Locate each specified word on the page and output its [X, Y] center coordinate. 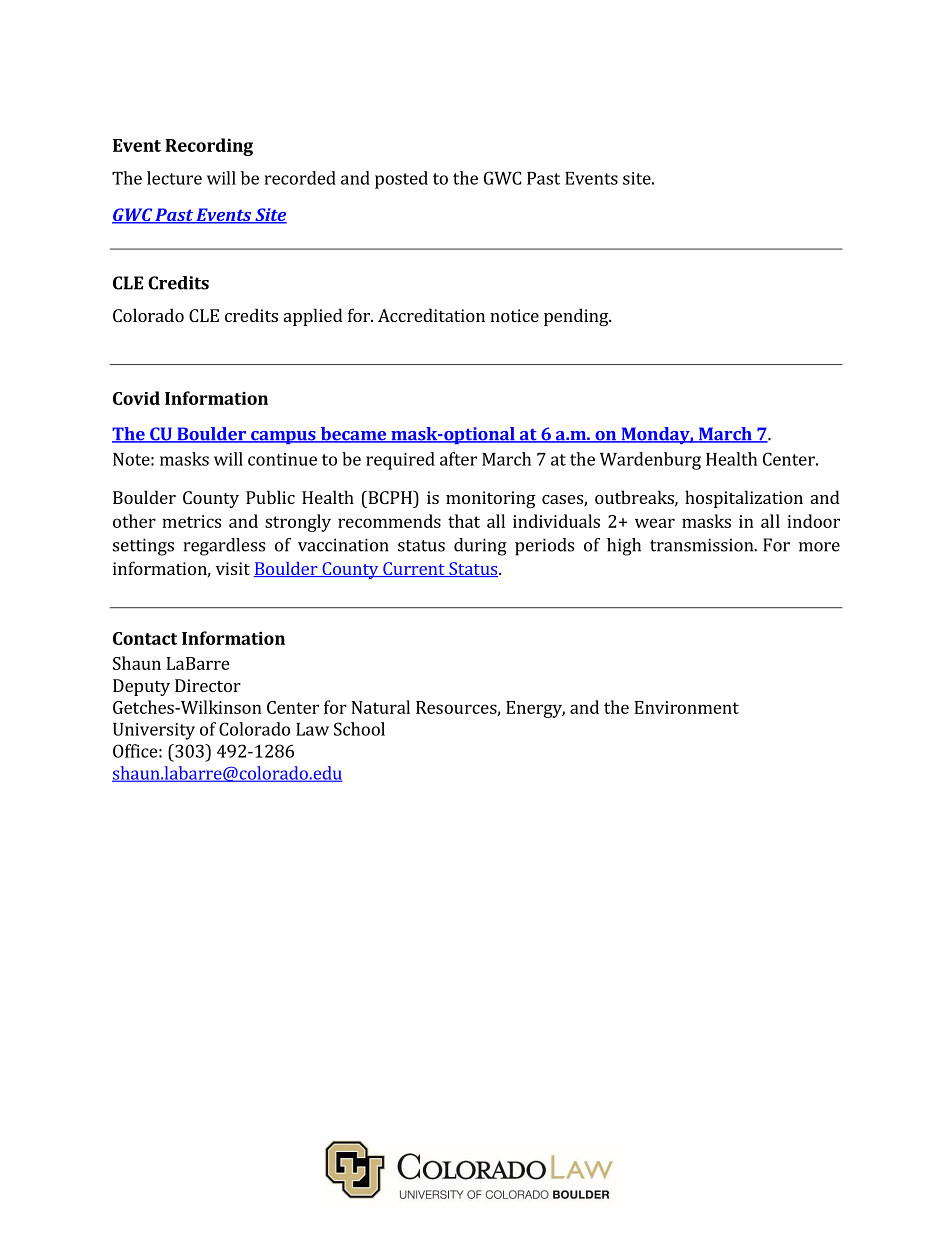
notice [514, 315]
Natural [380, 707]
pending [577, 317]
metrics [191, 521]
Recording [209, 147]
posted [401, 180]
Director [208, 685]
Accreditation [431, 315]
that [464, 521]
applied [313, 317]
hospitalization [744, 499]
